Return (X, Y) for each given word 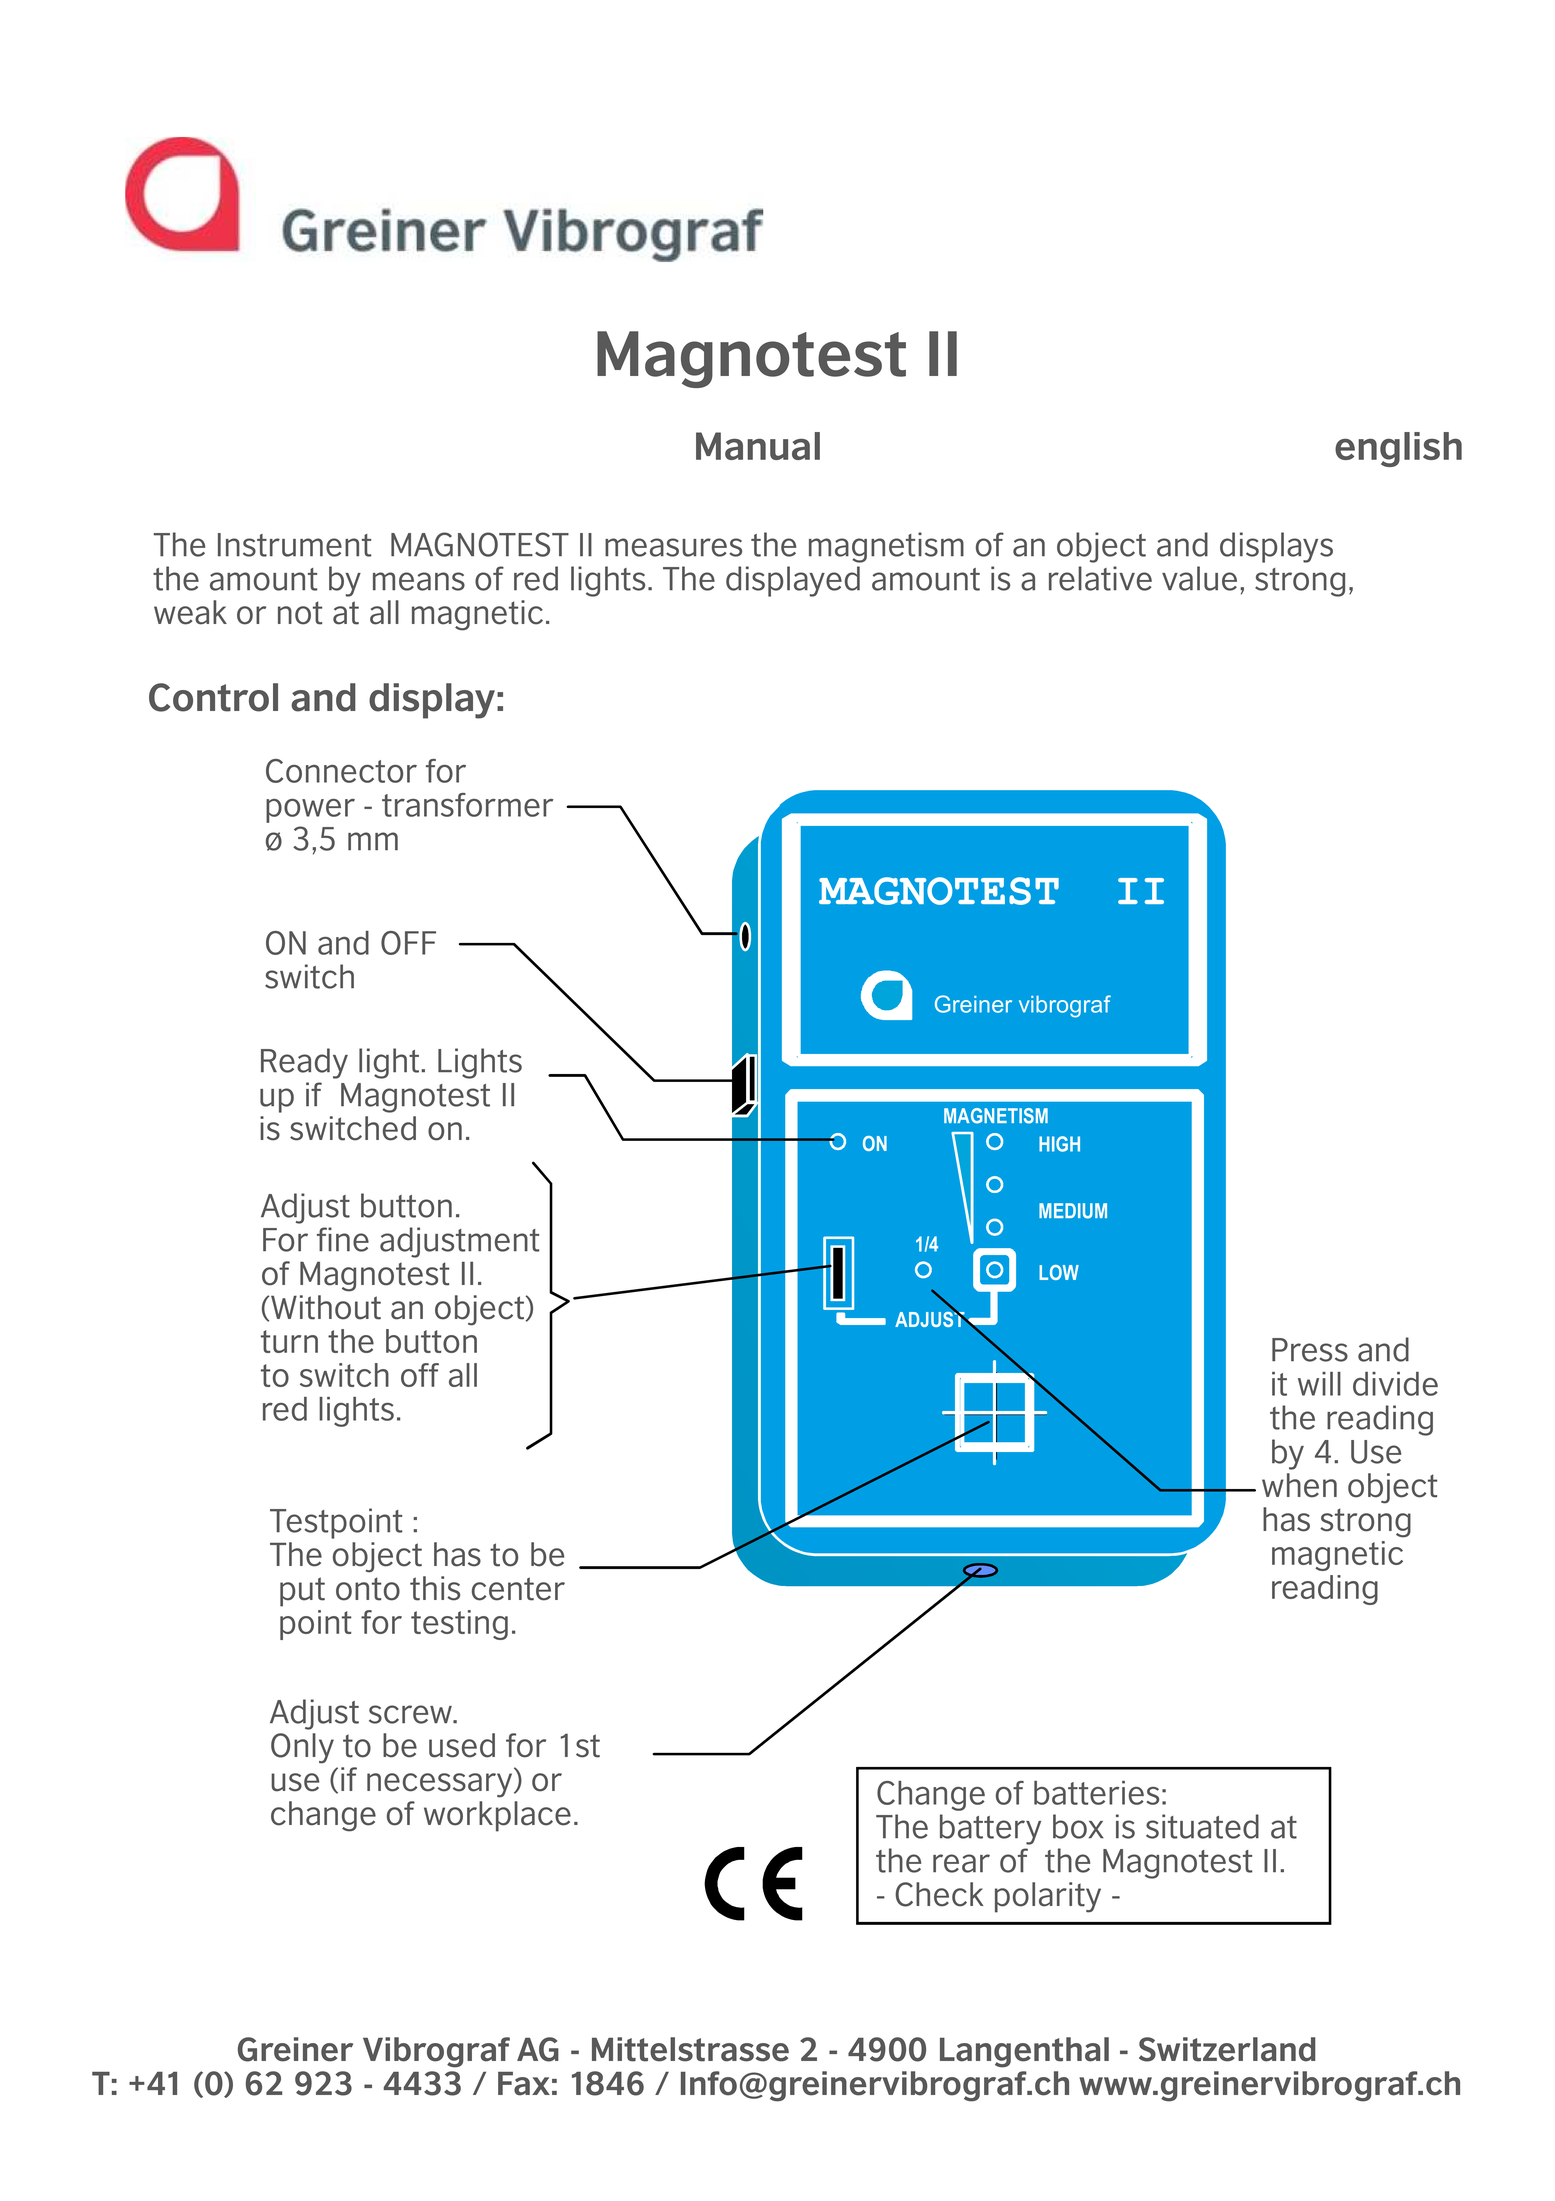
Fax (524, 2084)
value (1199, 578)
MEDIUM (1073, 1211)
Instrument (294, 545)
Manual (758, 446)
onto (368, 1589)
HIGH (1059, 1144)
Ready (304, 1063)
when (1299, 1485)
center (518, 1589)
